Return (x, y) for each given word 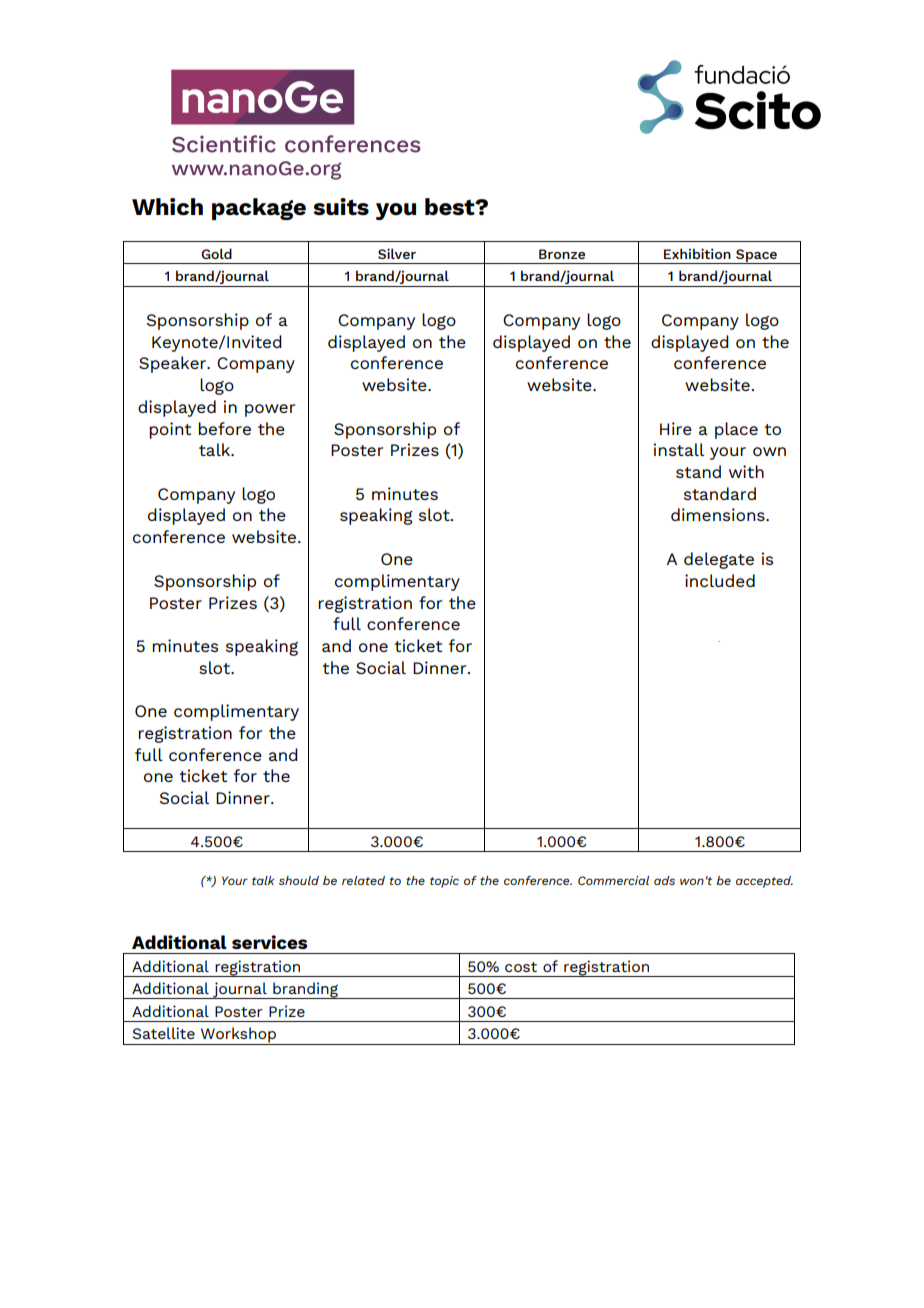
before (224, 428)
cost (521, 967)
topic (444, 882)
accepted (764, 882)
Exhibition (697, 253)
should (299, 880)
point (170, 430)
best (451, 207)
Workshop (238, 1036)
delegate (719, 560)
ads (664, 880)
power (270, 410)
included (720, 580)
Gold (216, 253)
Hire (676, 428)
